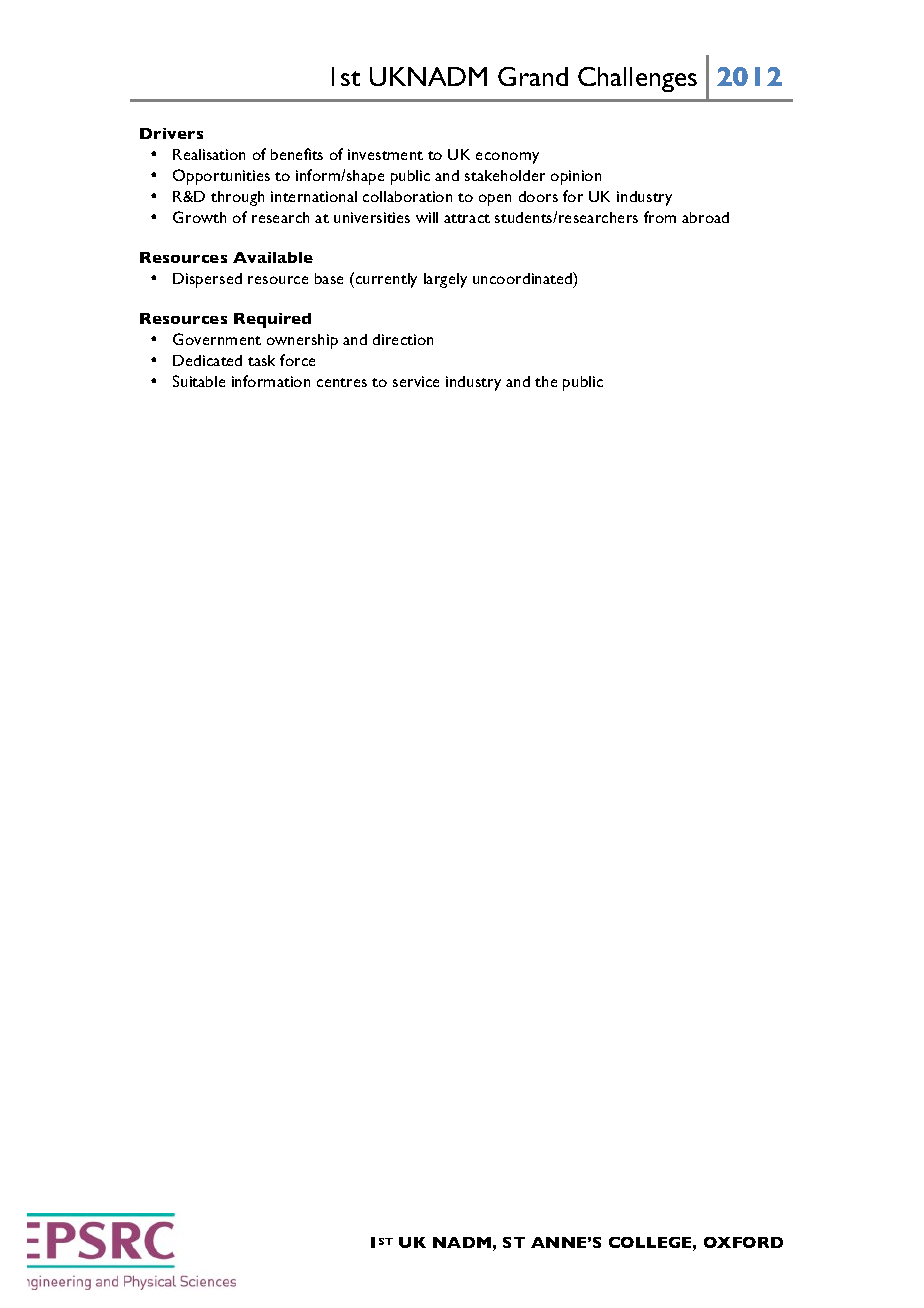 The image size is (924, 1308). What do you see at coordinates (416, 381) in the page?
I see `service` at bounding box center [416, 381].
